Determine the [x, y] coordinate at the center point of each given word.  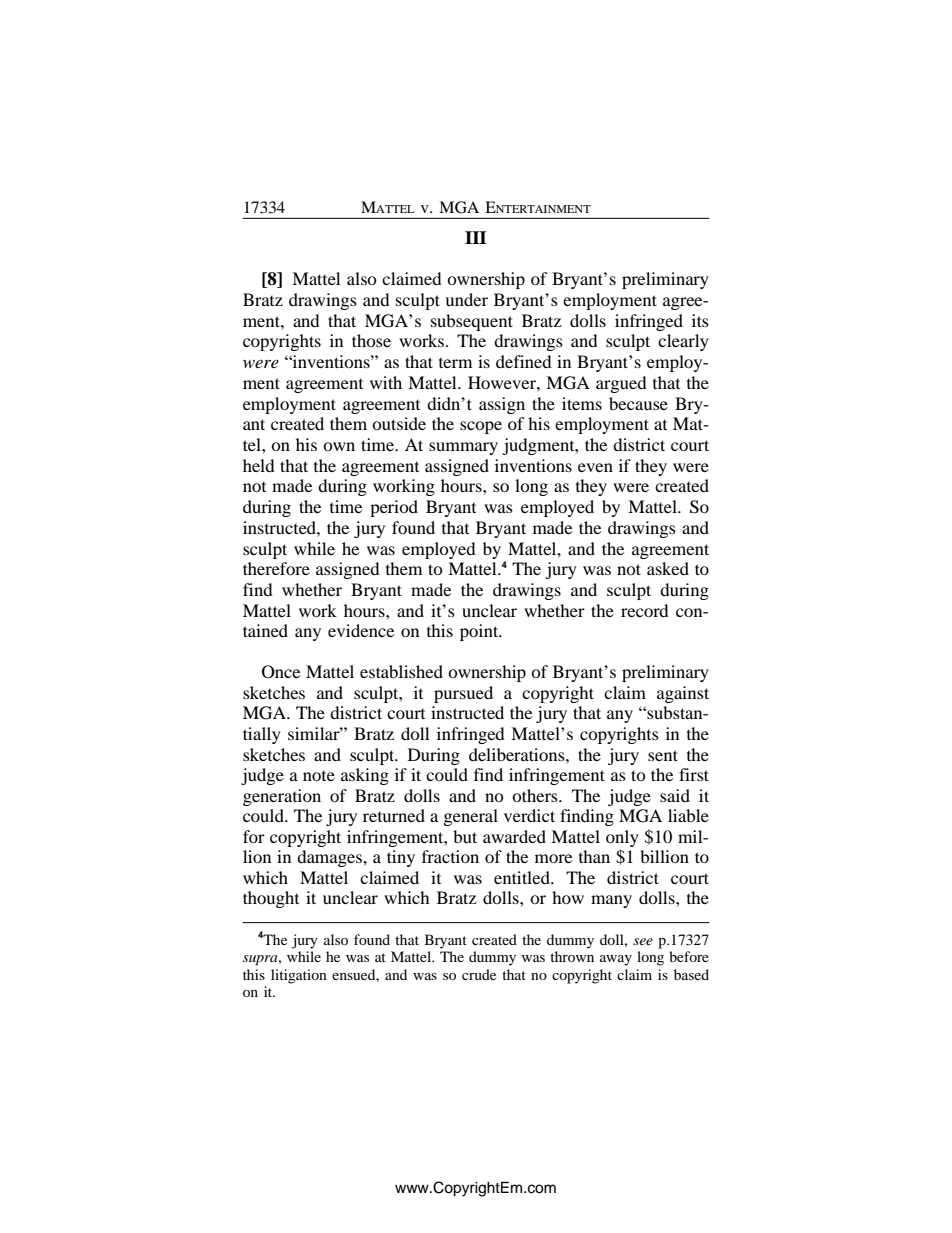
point [480, 632]
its [700, 320]
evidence [361, 630]
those [371, 340]
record [645, 610]
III [476, 237]
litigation [299, 976]
